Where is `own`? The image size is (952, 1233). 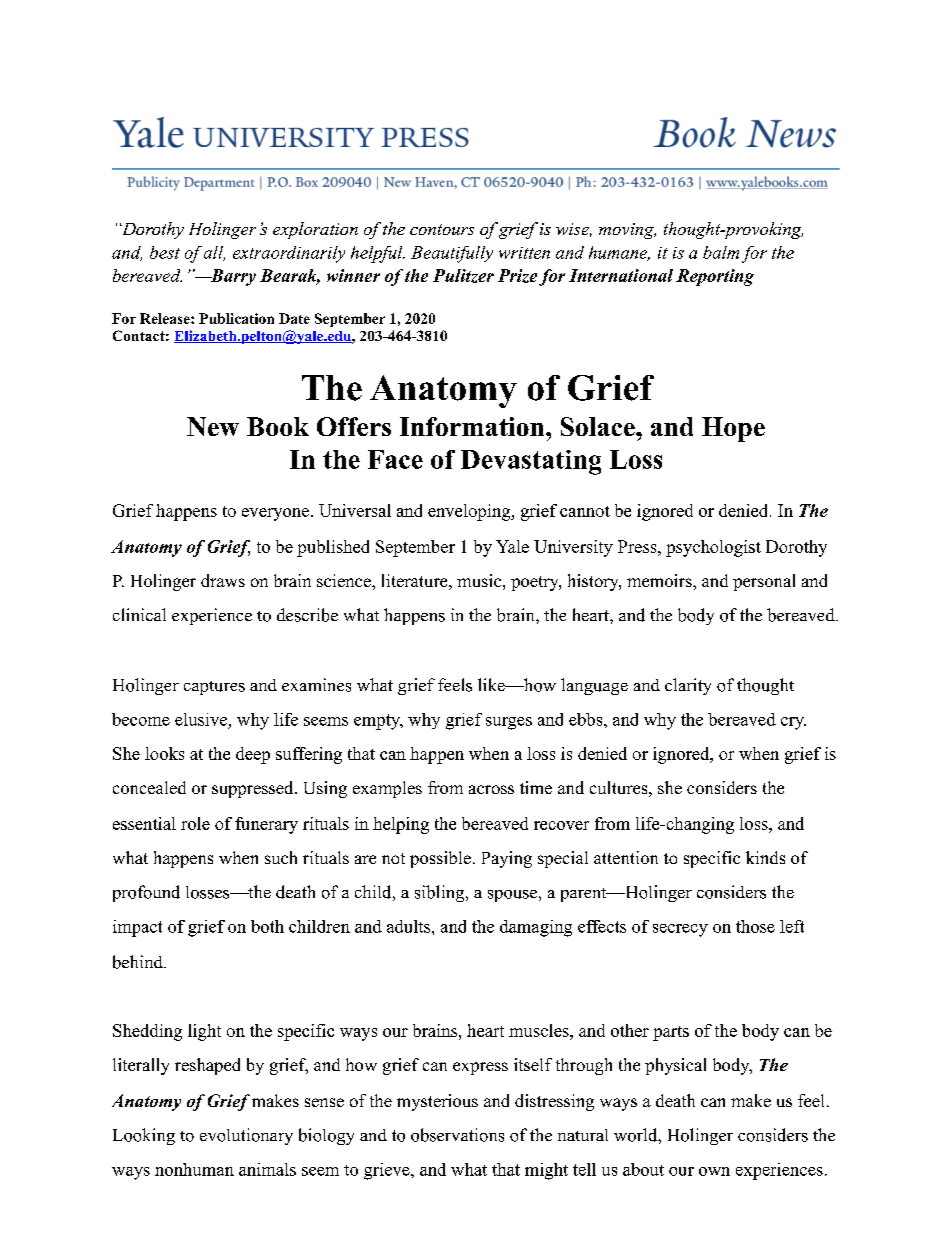
own is located at coordinates (714, 1171).
